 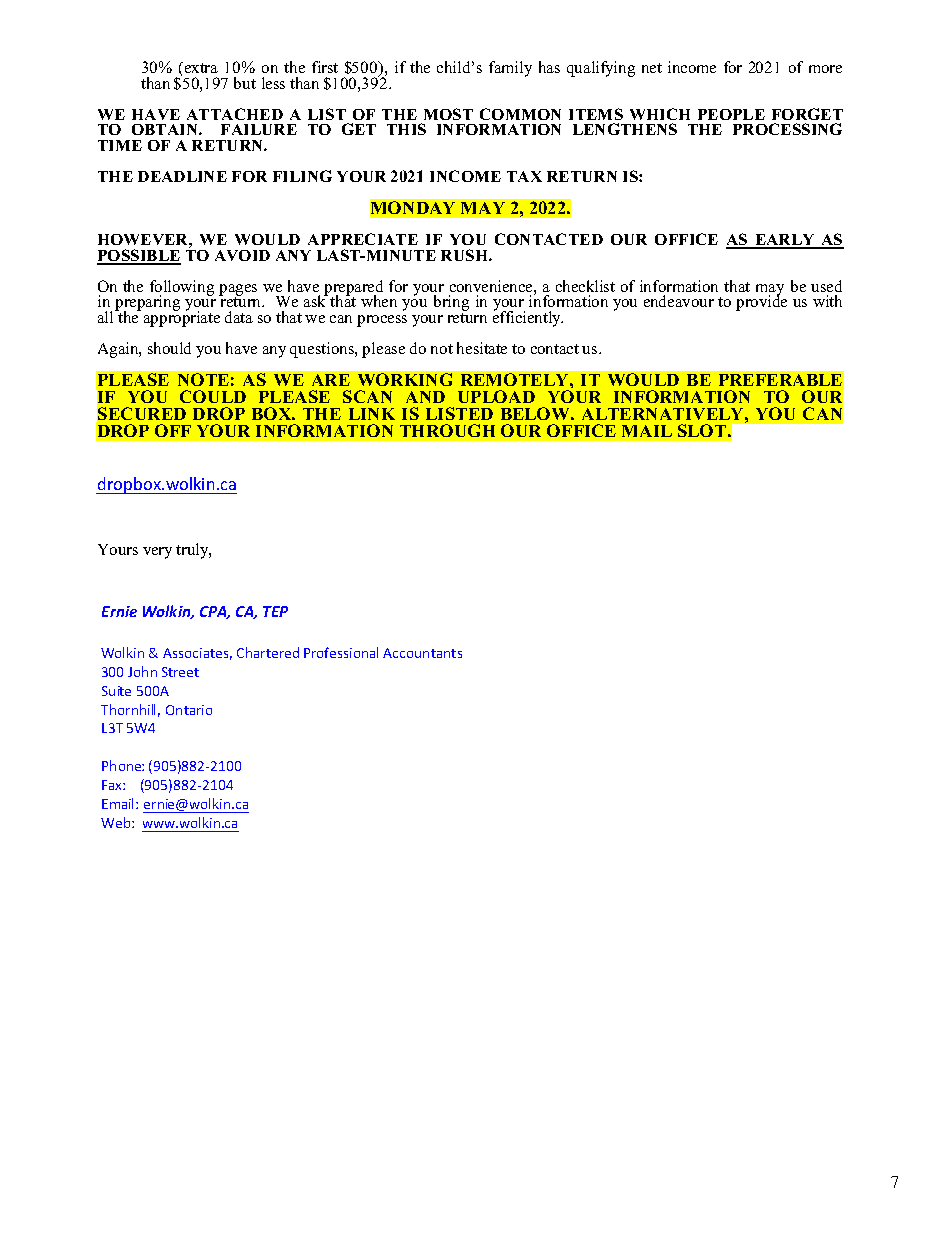 I want to click on MOST, so click(x=448, y=114).
